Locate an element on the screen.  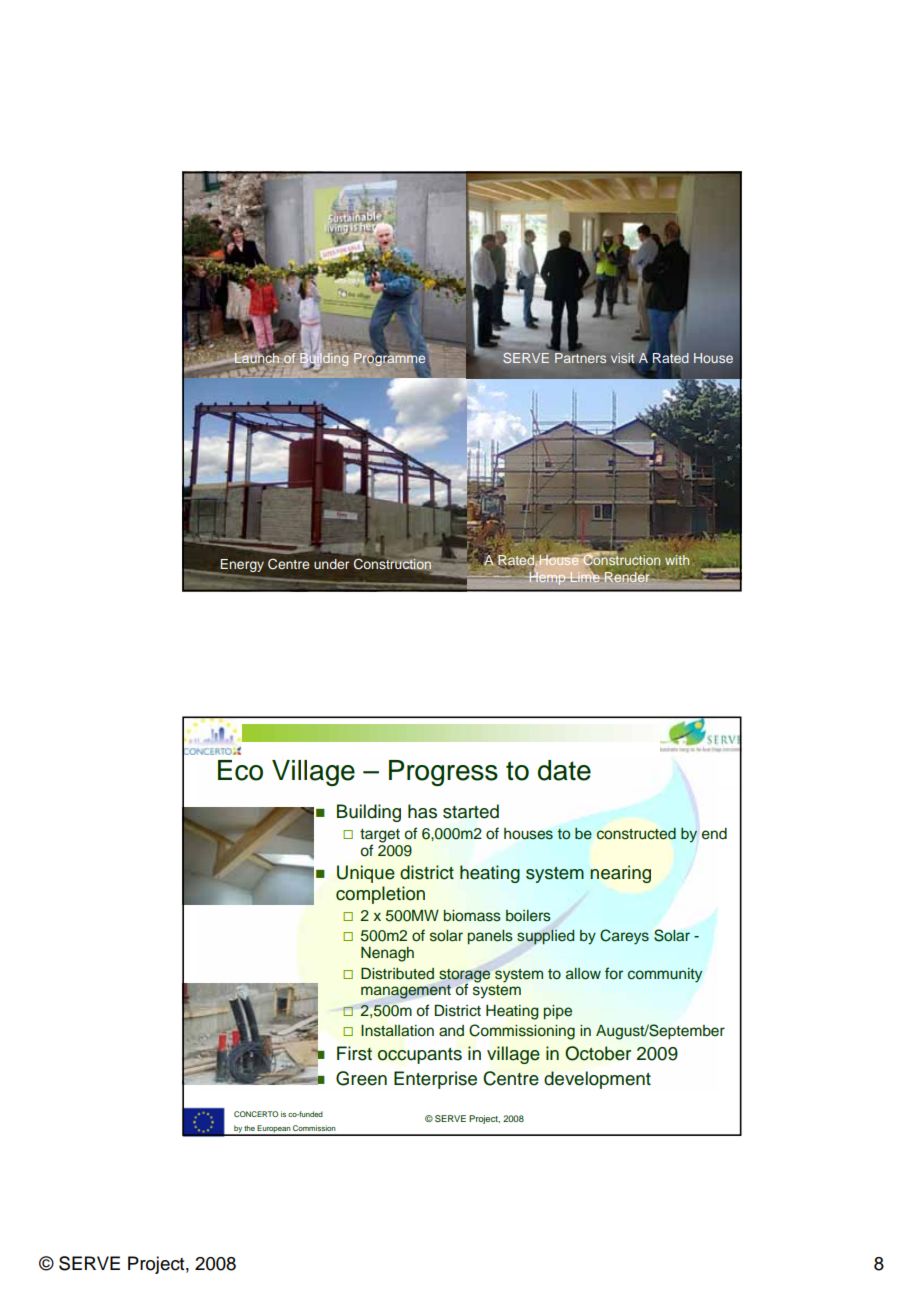
First is located at coordinates (354, 1053).
